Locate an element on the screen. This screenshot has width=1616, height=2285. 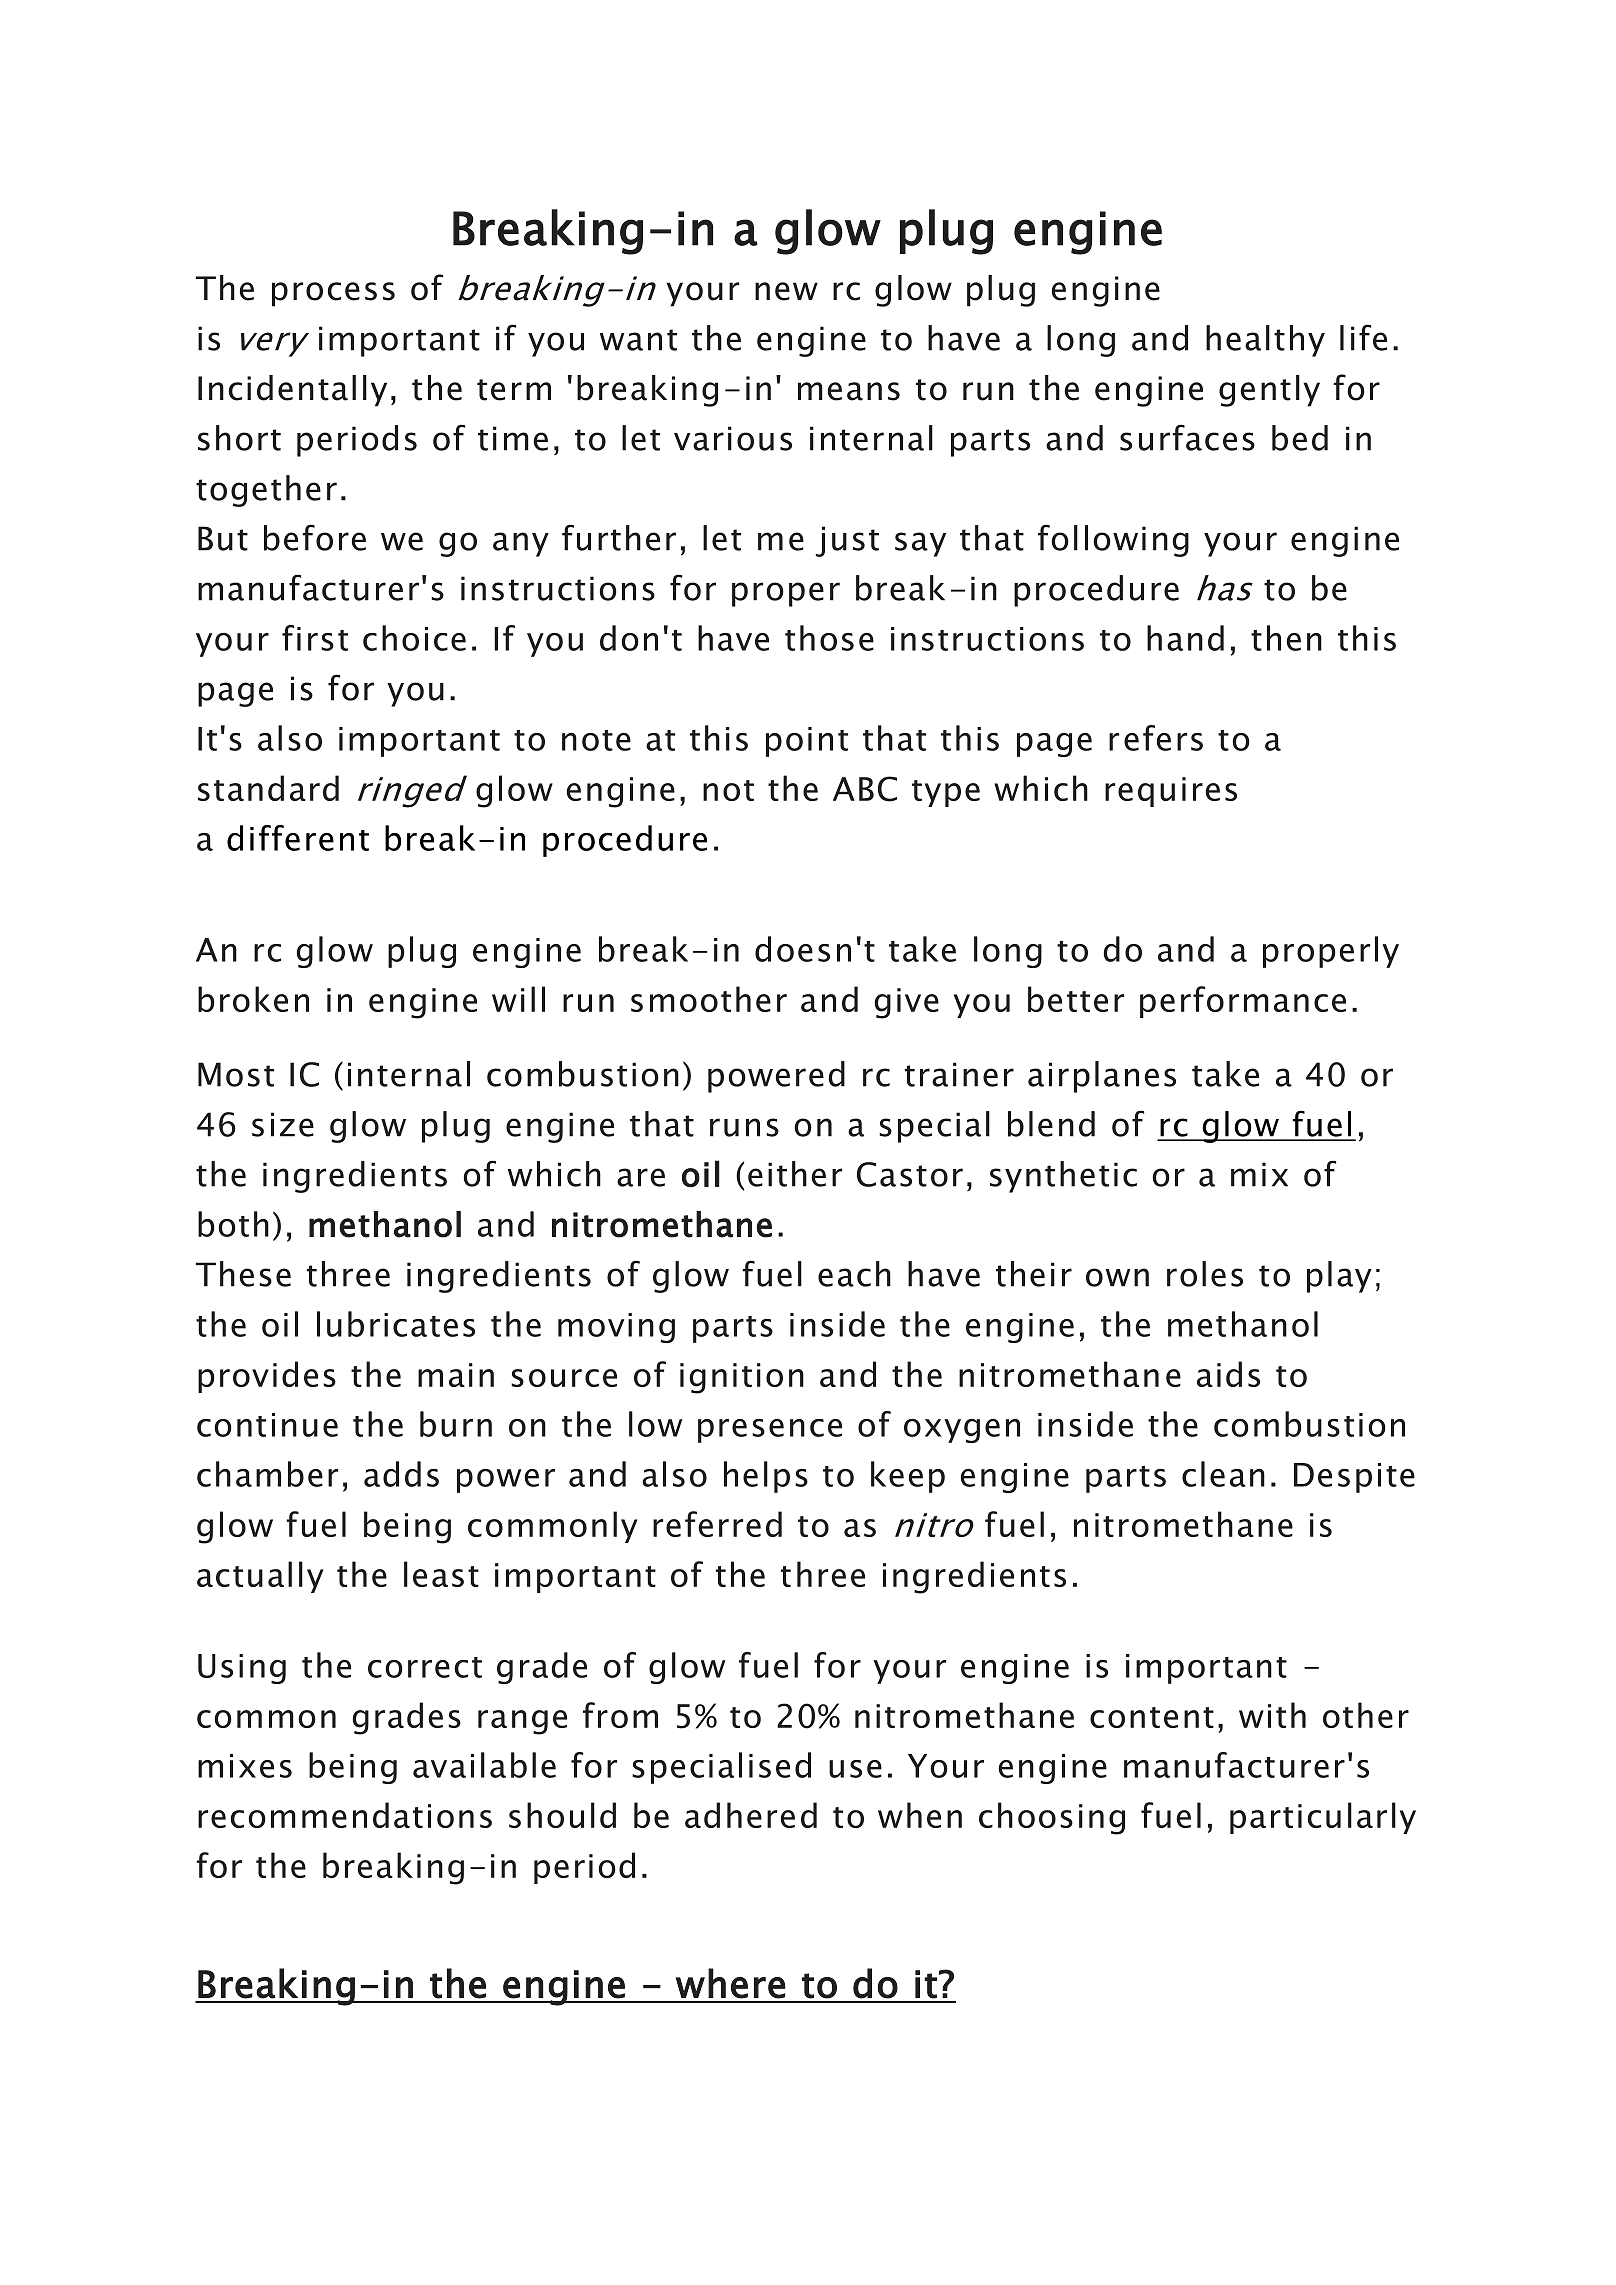
airplanes is located at coordinates (1102, 1077).
